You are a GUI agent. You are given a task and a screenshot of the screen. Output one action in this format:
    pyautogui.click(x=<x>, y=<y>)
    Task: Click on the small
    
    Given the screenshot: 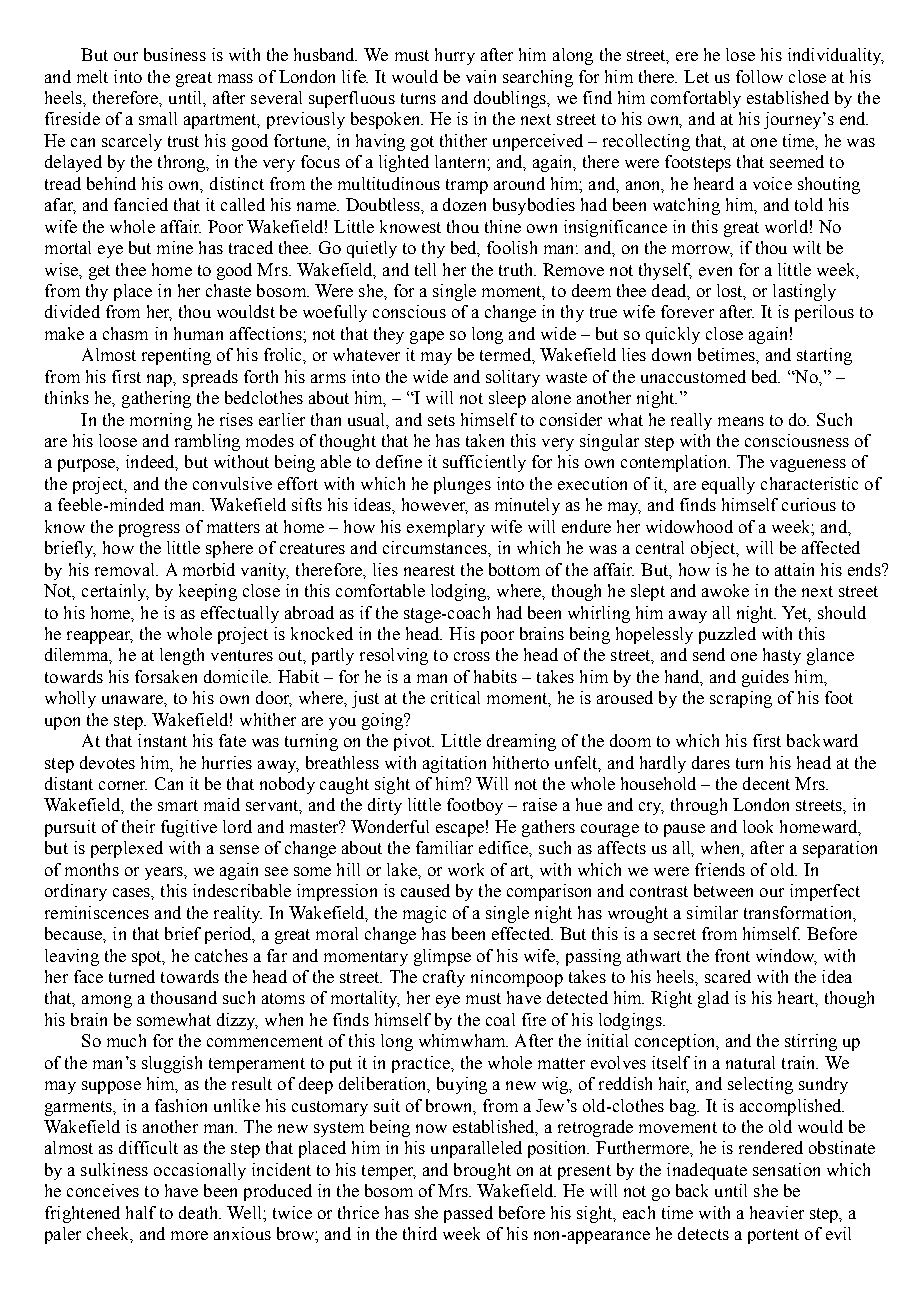 What is the action you would take?
    pyautogui.click(x=158, y=118)
